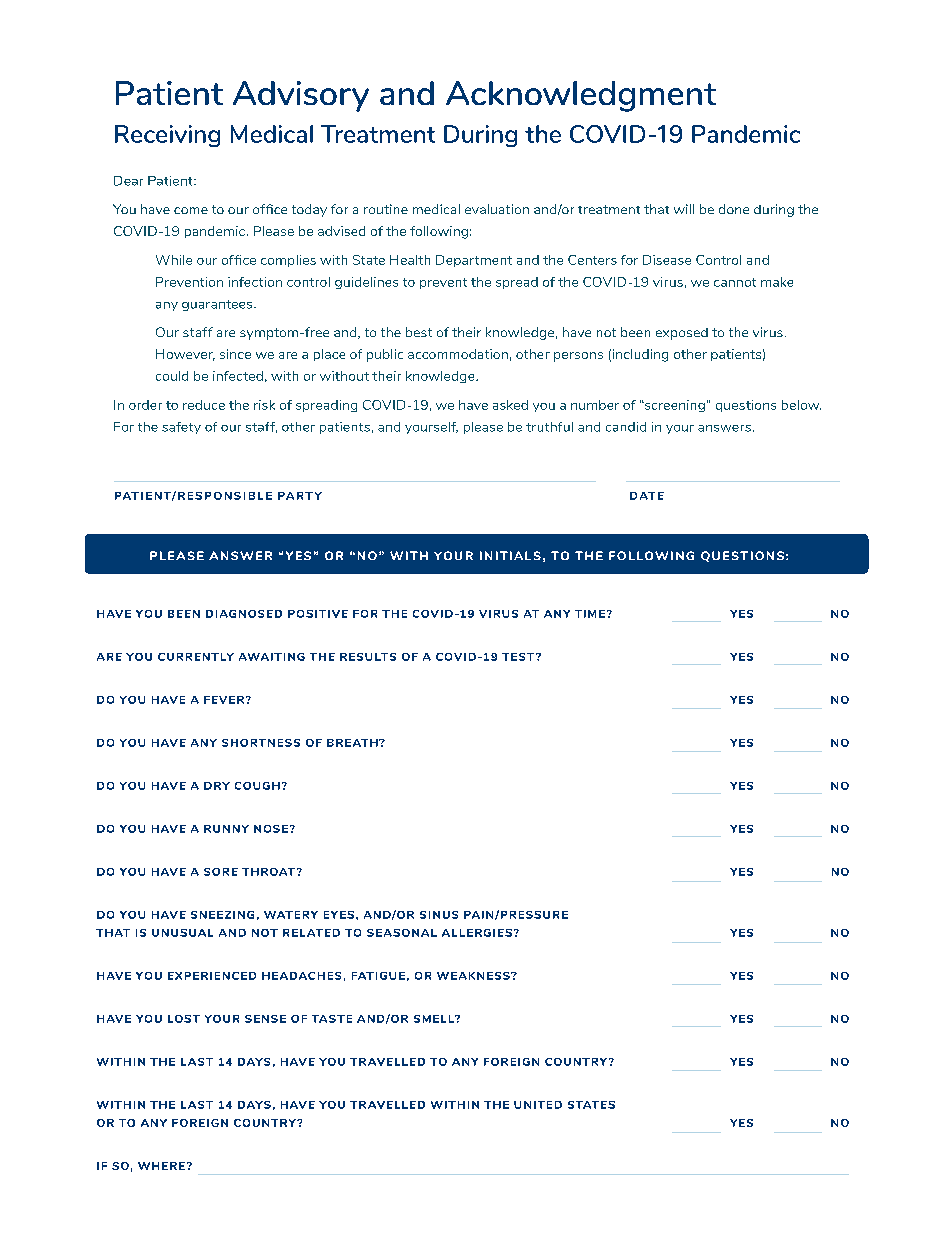 Image resolution: width=952 pixels, height=1233 pixels. Describe the element at coordinates (272, 657) in the screenshot. I see `AWAITING` at that location.
